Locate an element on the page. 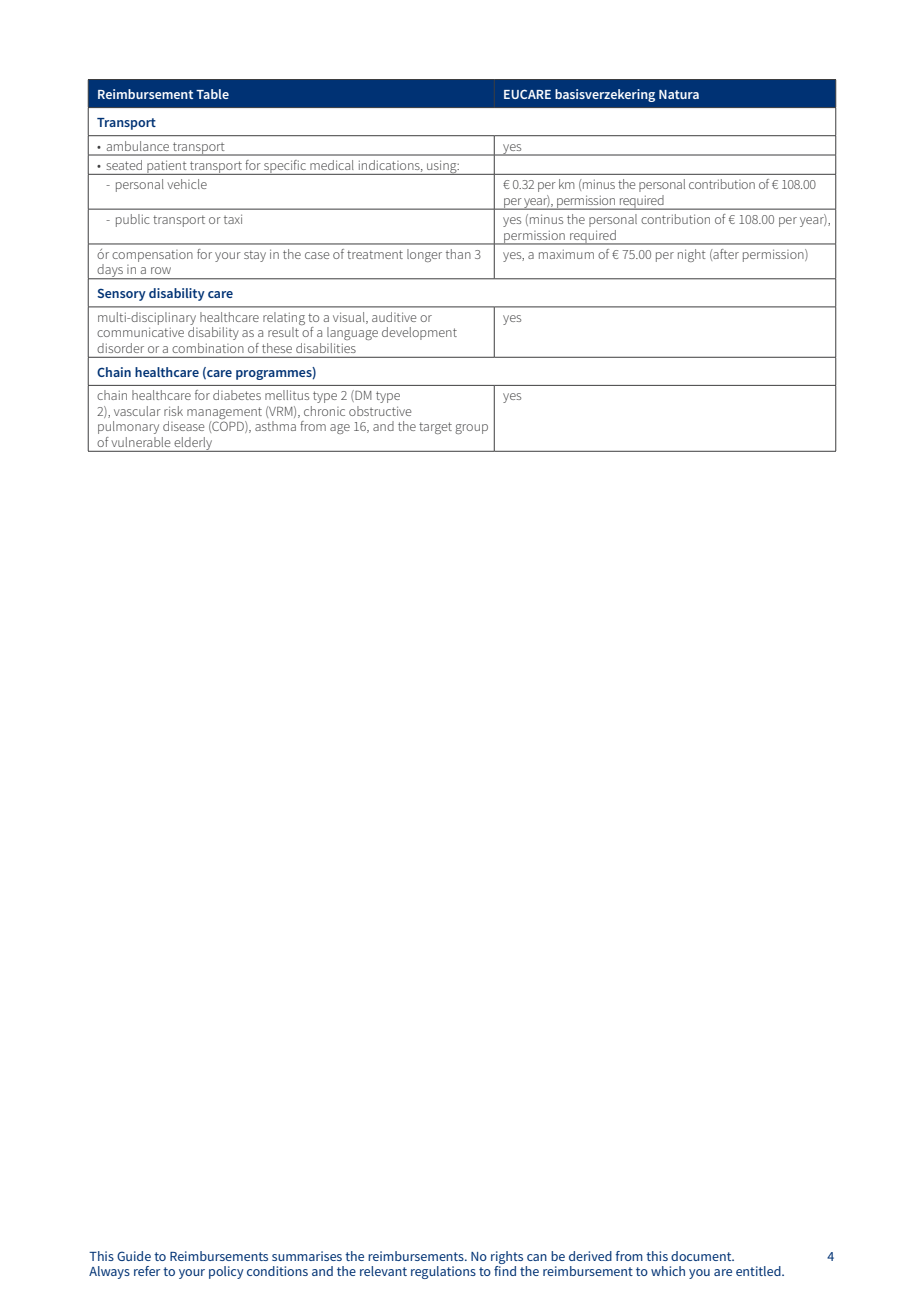  refer is located at coordinates (147, 1271).
